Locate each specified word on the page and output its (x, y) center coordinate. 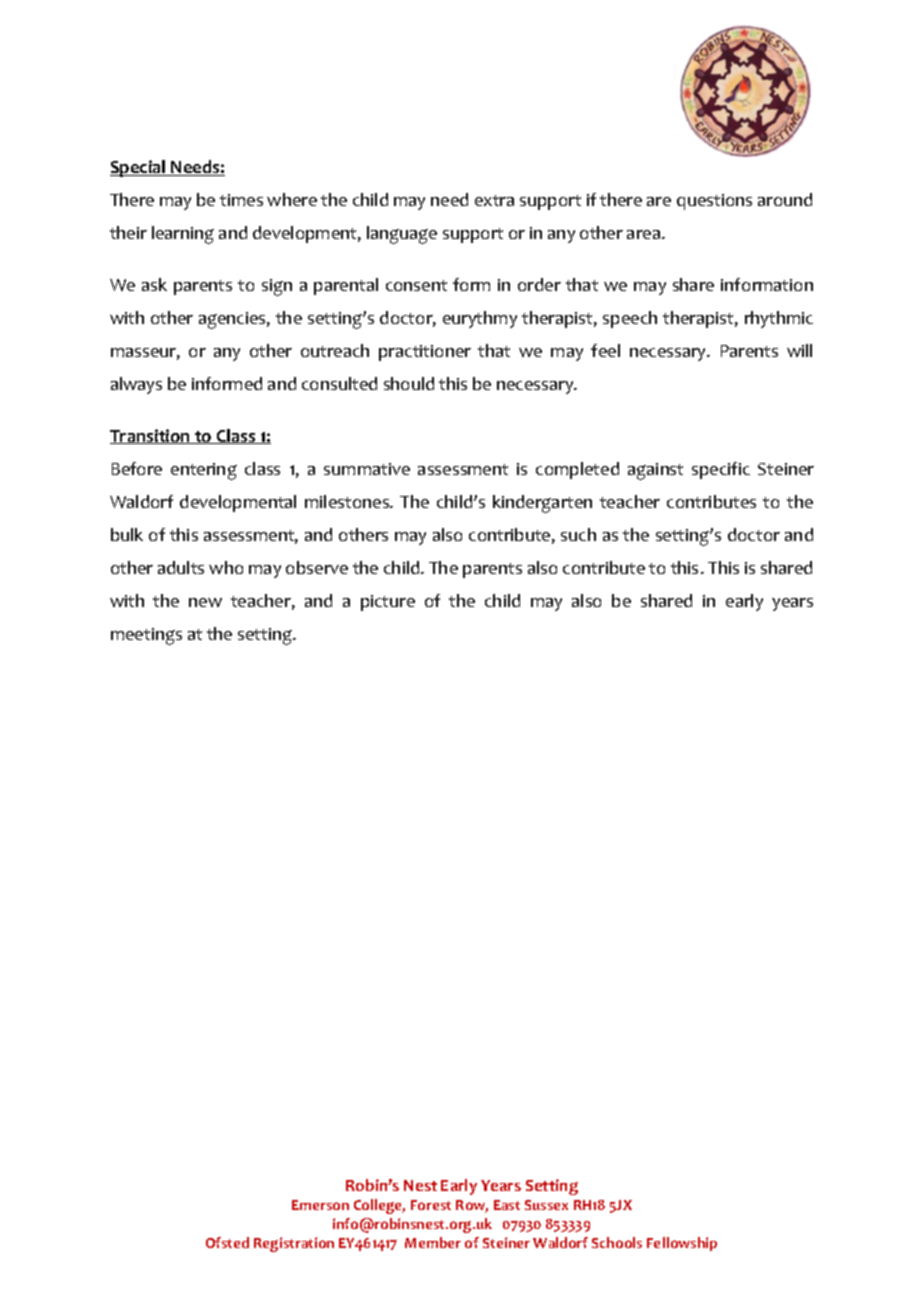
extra (494, 200)
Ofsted (227, 1242)
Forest (431, 1205)
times (241, 200)
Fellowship (682, 1244)
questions (714, 202)
